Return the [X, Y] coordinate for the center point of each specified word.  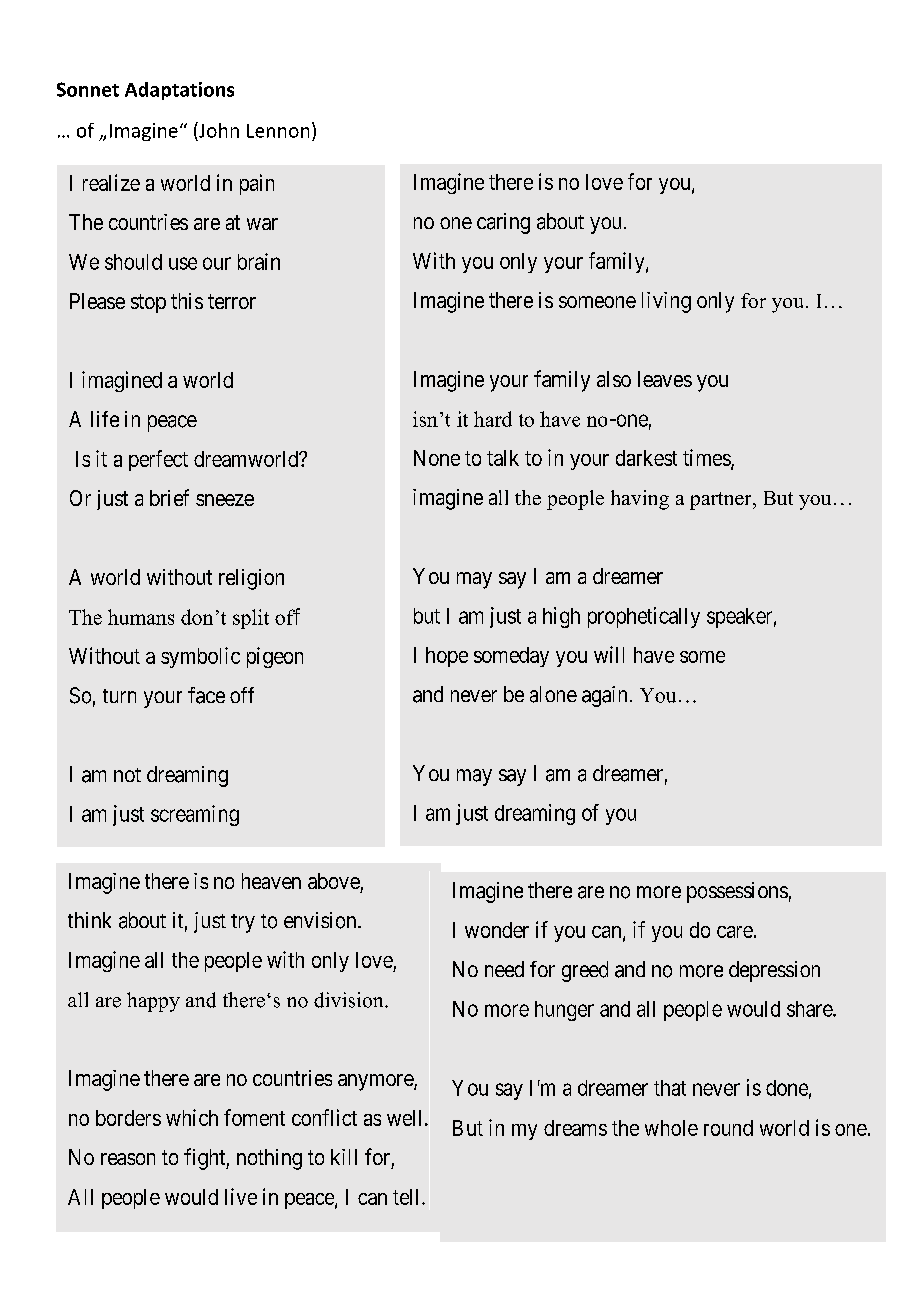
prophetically [644, 617]
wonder [497, 930]
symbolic [200, 657]
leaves [665, 379]
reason [128, 1159]
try [243, 923]
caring [503, 223]
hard [493, 419]
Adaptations [179, 91]
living [666, 302]
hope [447, 657]
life [105, 419]
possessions [737, 892]
